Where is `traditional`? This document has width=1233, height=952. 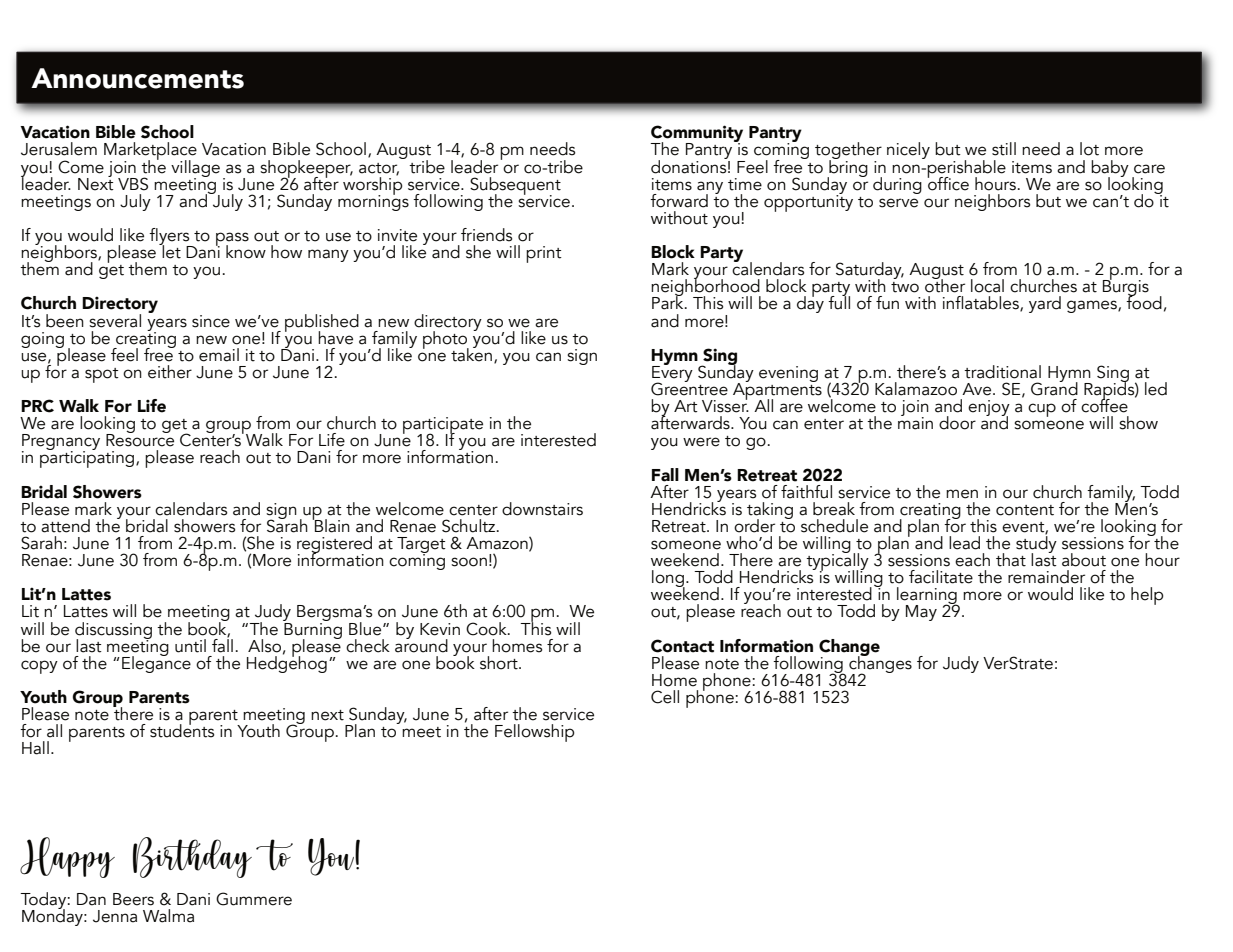 traditional is located at coordinates (1002, 372).
